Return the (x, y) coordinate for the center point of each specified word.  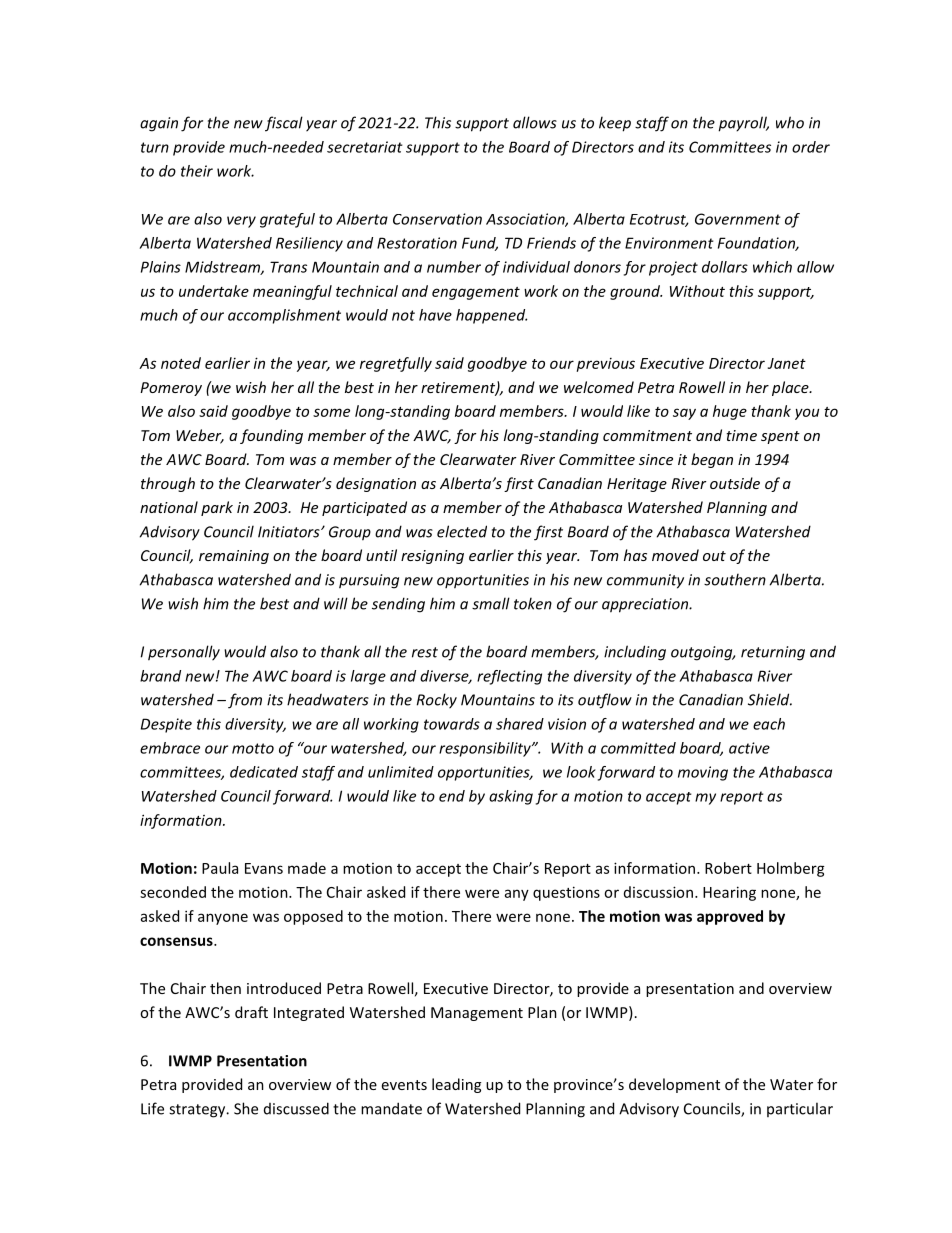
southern (735, 579)
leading (456, 1085)
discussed (296, 1108)
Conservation (437, 219)
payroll (743, 124)
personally (184, 653)
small (491, 603)
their (197, 171)
